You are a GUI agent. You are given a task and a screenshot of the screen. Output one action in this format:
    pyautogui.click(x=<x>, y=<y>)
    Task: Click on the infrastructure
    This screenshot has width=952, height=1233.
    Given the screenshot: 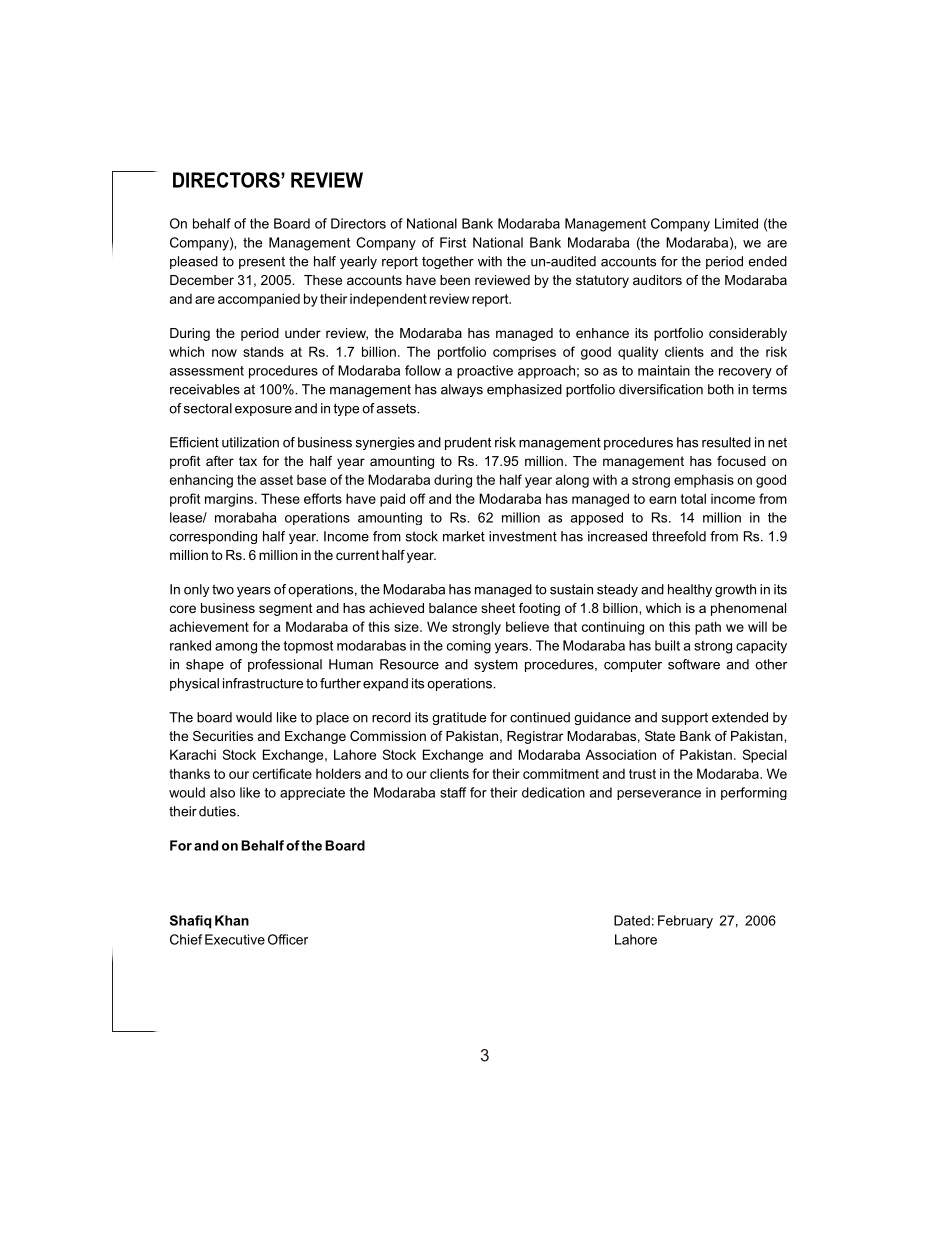 What is the action you would take?
    pyautogui.click(x=263, y=683)
